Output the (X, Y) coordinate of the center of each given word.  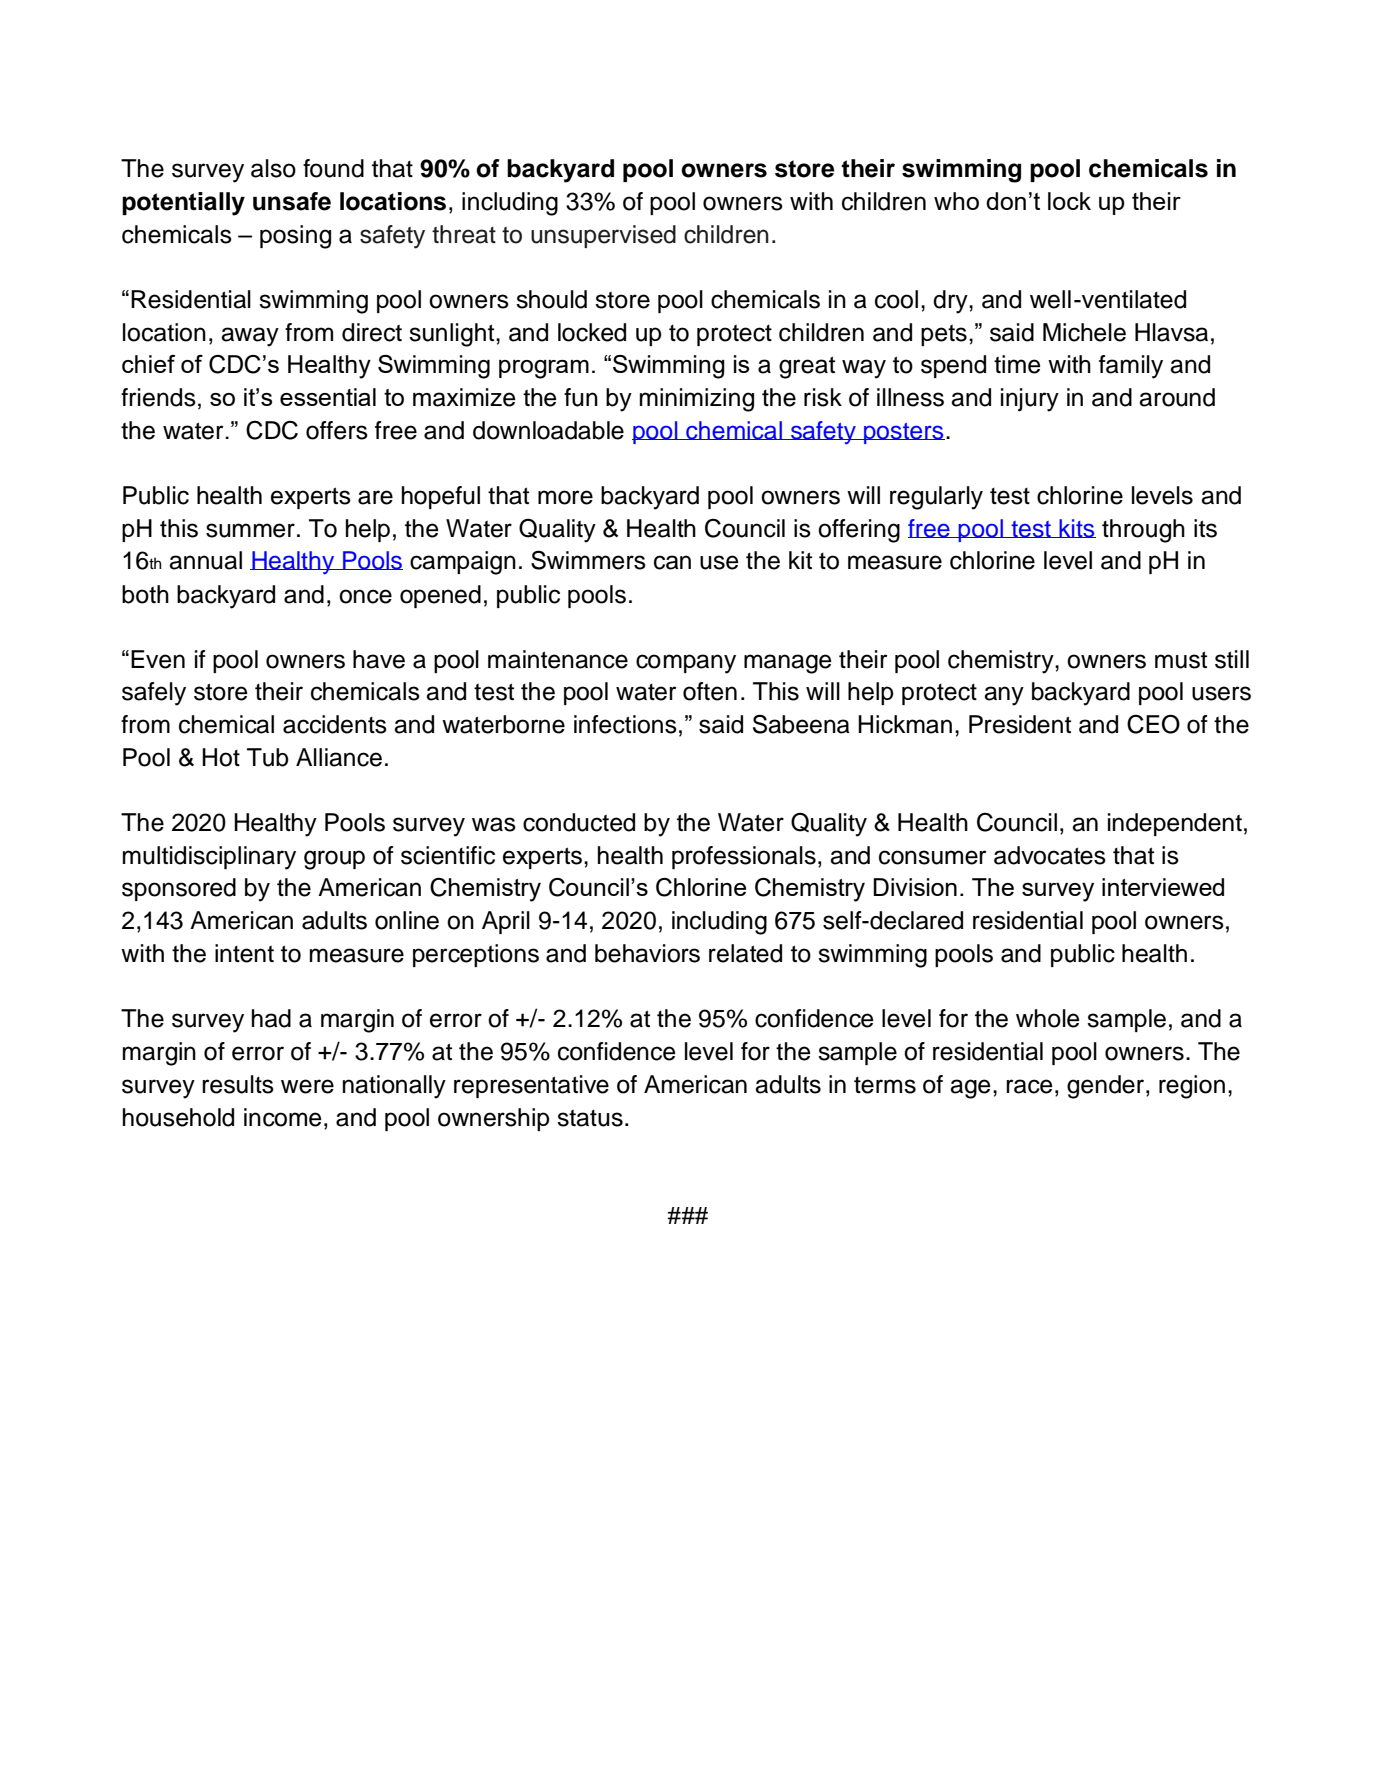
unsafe (292, 201)
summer (250, 530)
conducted (579, 822)
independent (1175, 824)
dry (951, 302)
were (307, 1086)
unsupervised (603, 236)
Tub (268, 757)
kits (1076, 528)
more (565, 497)
